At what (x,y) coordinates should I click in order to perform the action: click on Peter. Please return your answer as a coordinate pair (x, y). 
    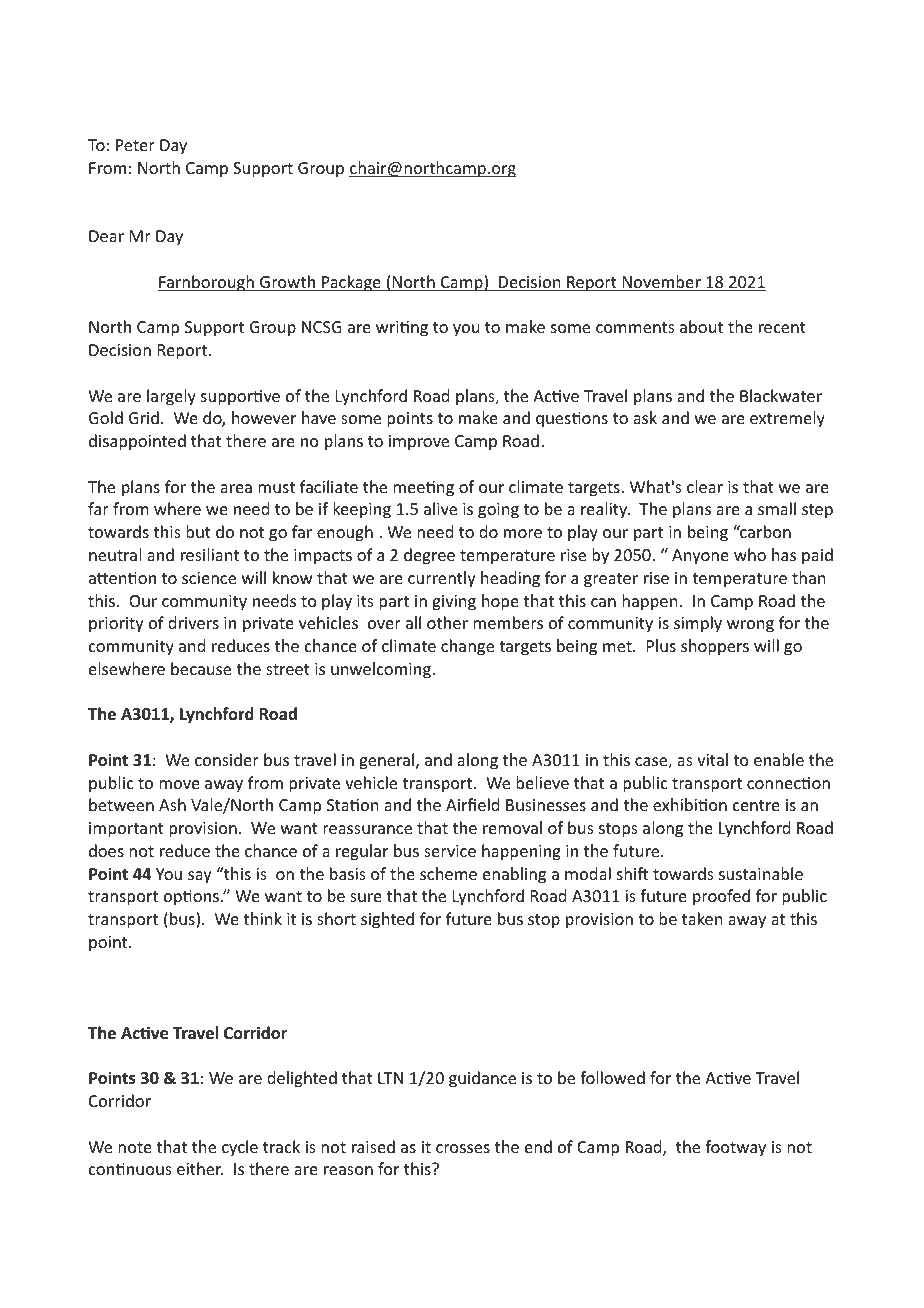
    Looking at the image, I should click on (135, 145).
